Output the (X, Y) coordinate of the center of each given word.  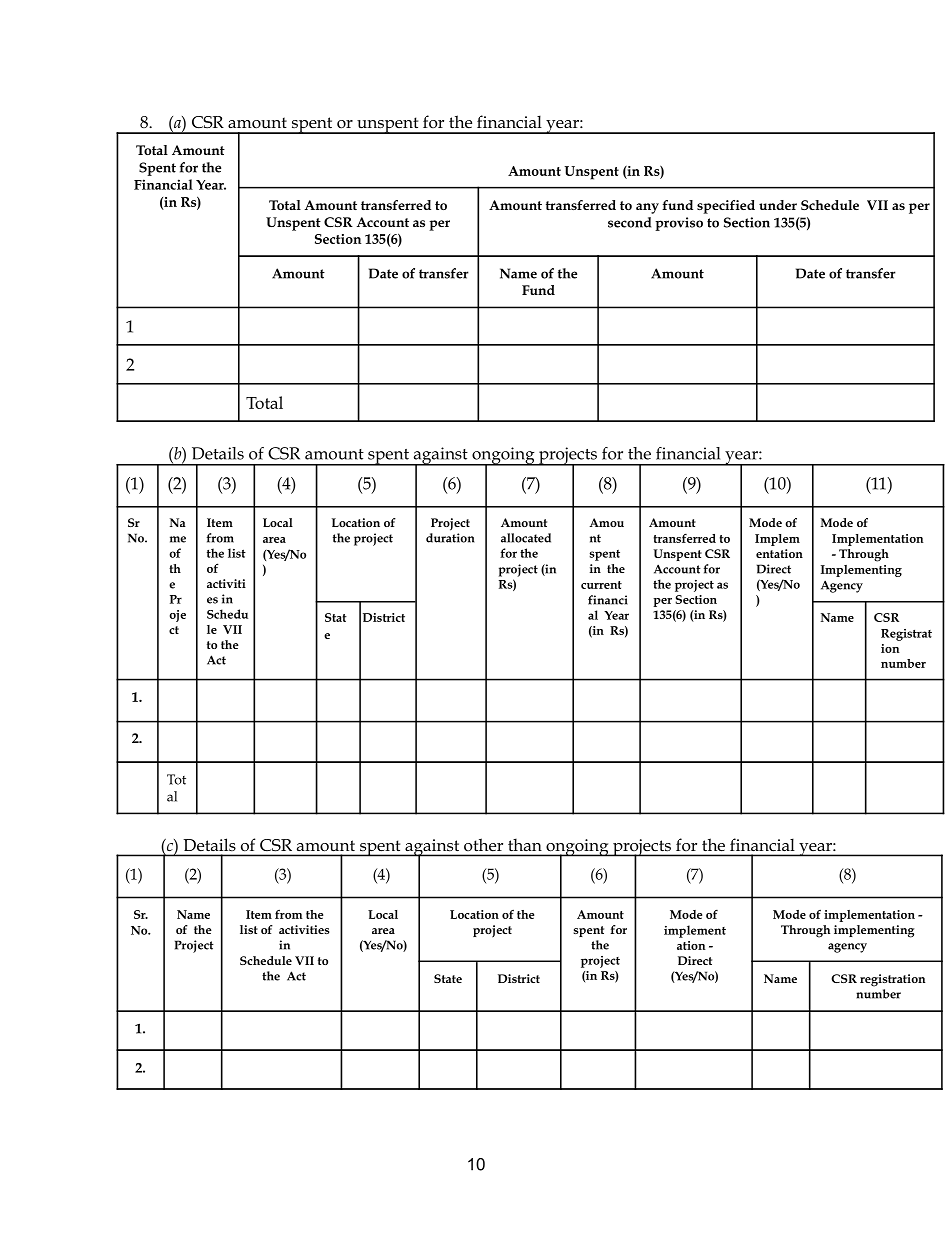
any (647, 208)
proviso (679, 224)
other (483, 845)
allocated (526, 538)
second (629, 222)
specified (726, 207)
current (601, 585)
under (778, 205)
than (524, 845)
